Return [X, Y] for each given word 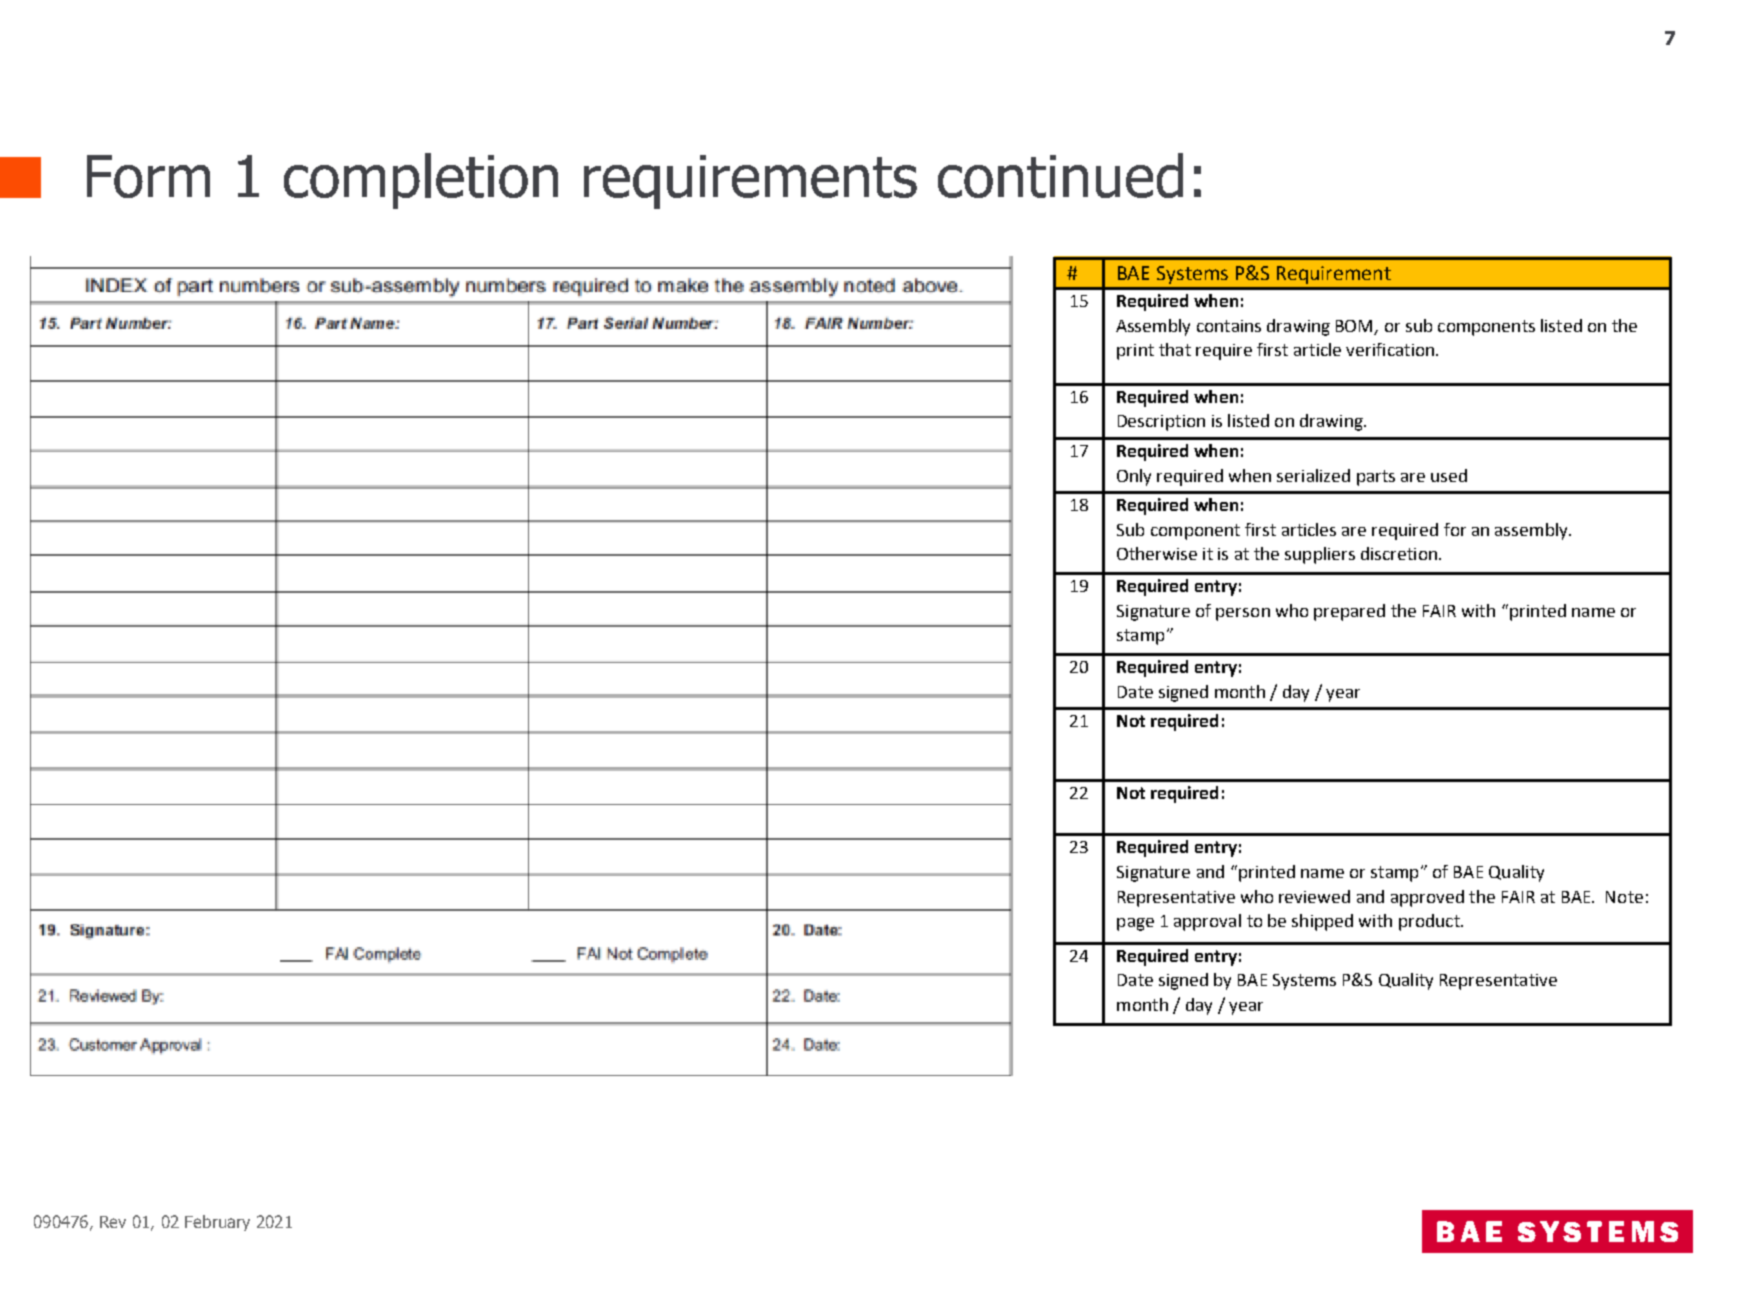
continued [1060, 175]
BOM [1354, 326]
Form [148, 176]
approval [1207, 922]
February [217, 1223]
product [1430, 922]
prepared [1349, 612]
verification [1390, 349]
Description [1161, 423]
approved [1427, 898]
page [1135, 924]
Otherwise [1157, 553]
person [1243, 614]
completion [421, 181]
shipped [1322, 922]
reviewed [1314, 896]
